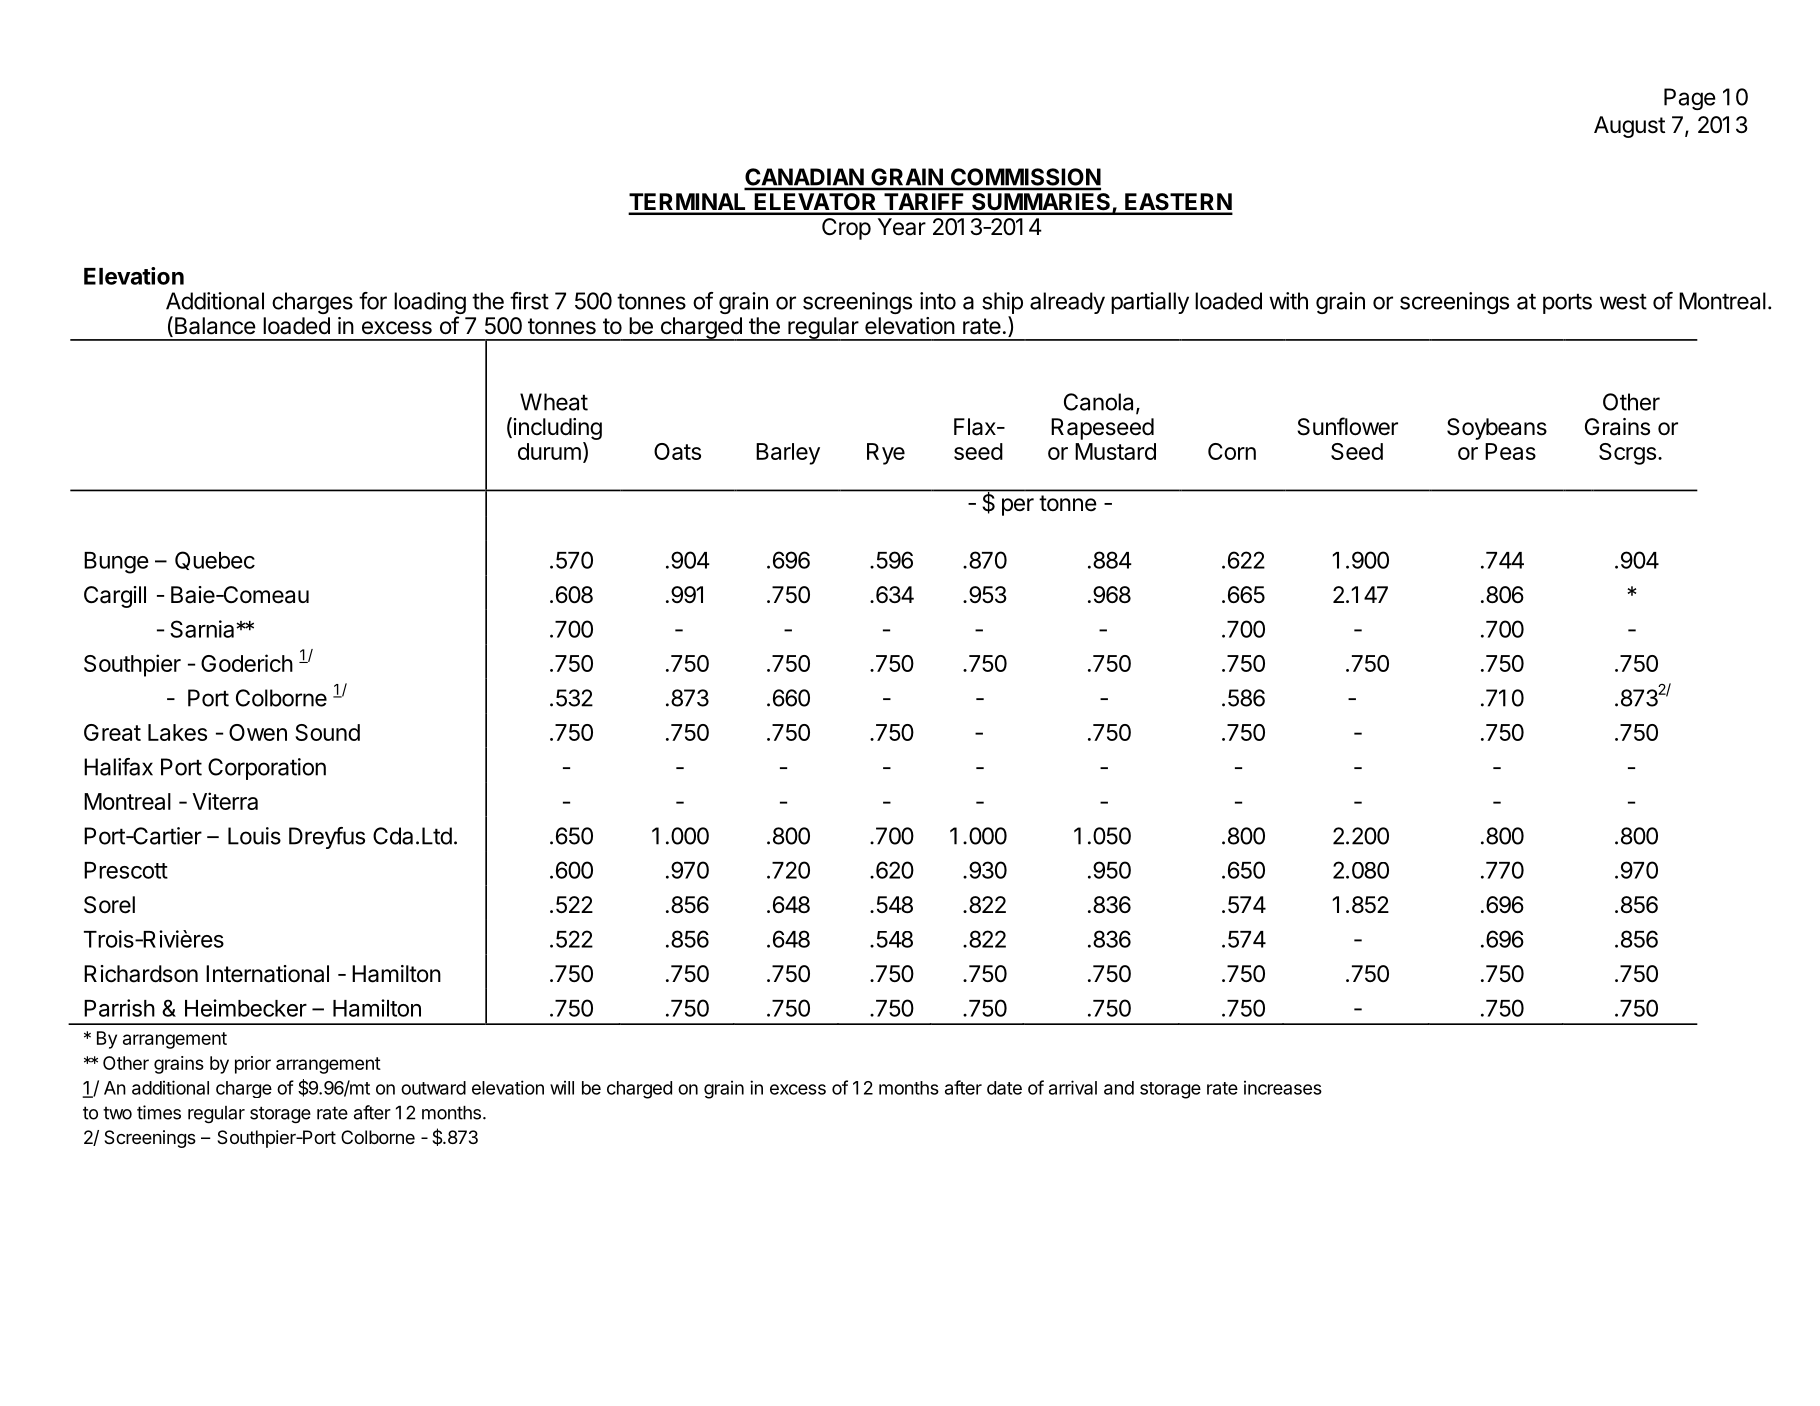 The height and width of the screenshot is (1406, 1820). Describe the element at coordinates (1018, 507) in the screenshot. I see `per` at that location.
